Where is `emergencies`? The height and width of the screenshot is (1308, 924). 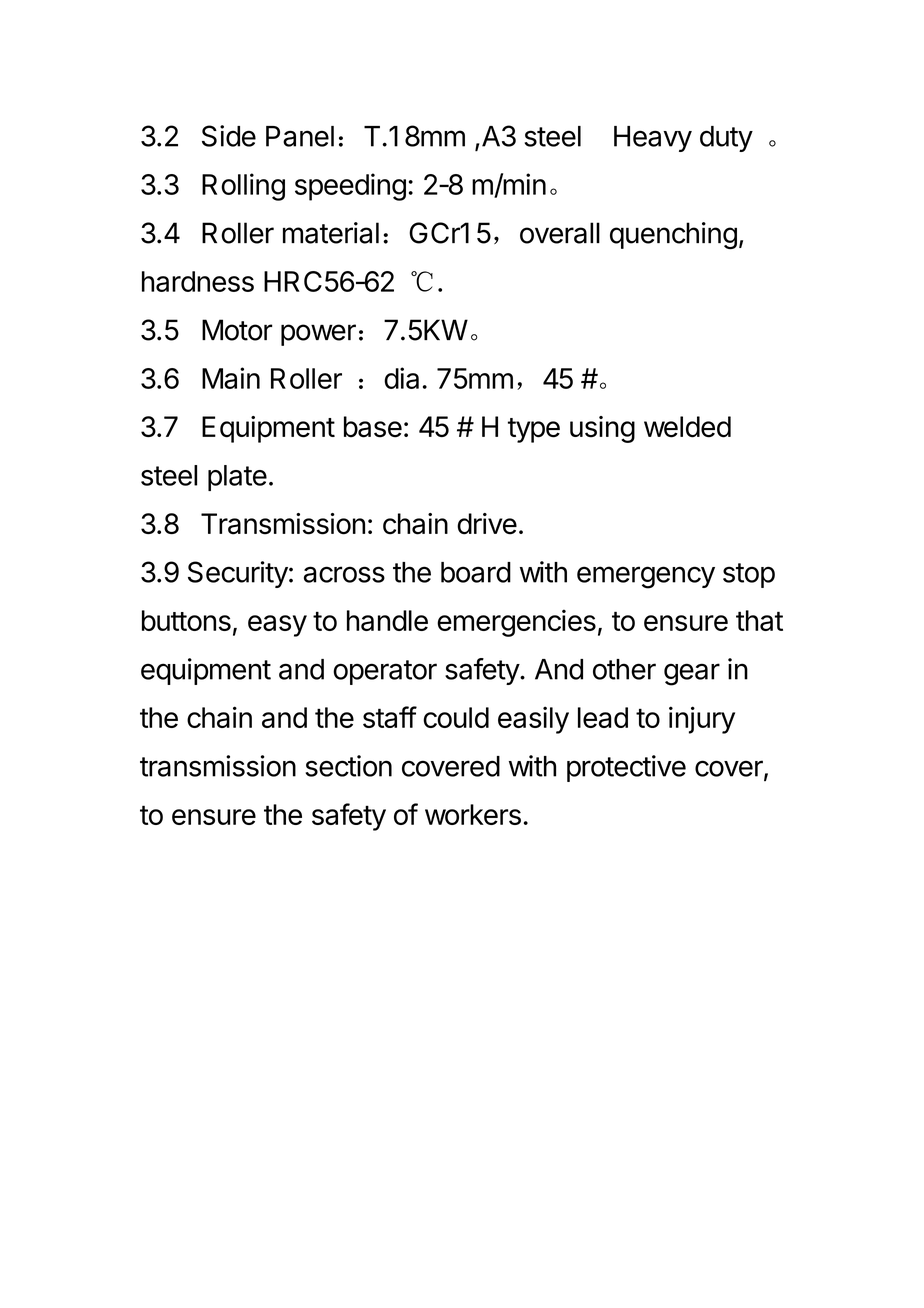 emergencies is located at coordinates (516, 623).
